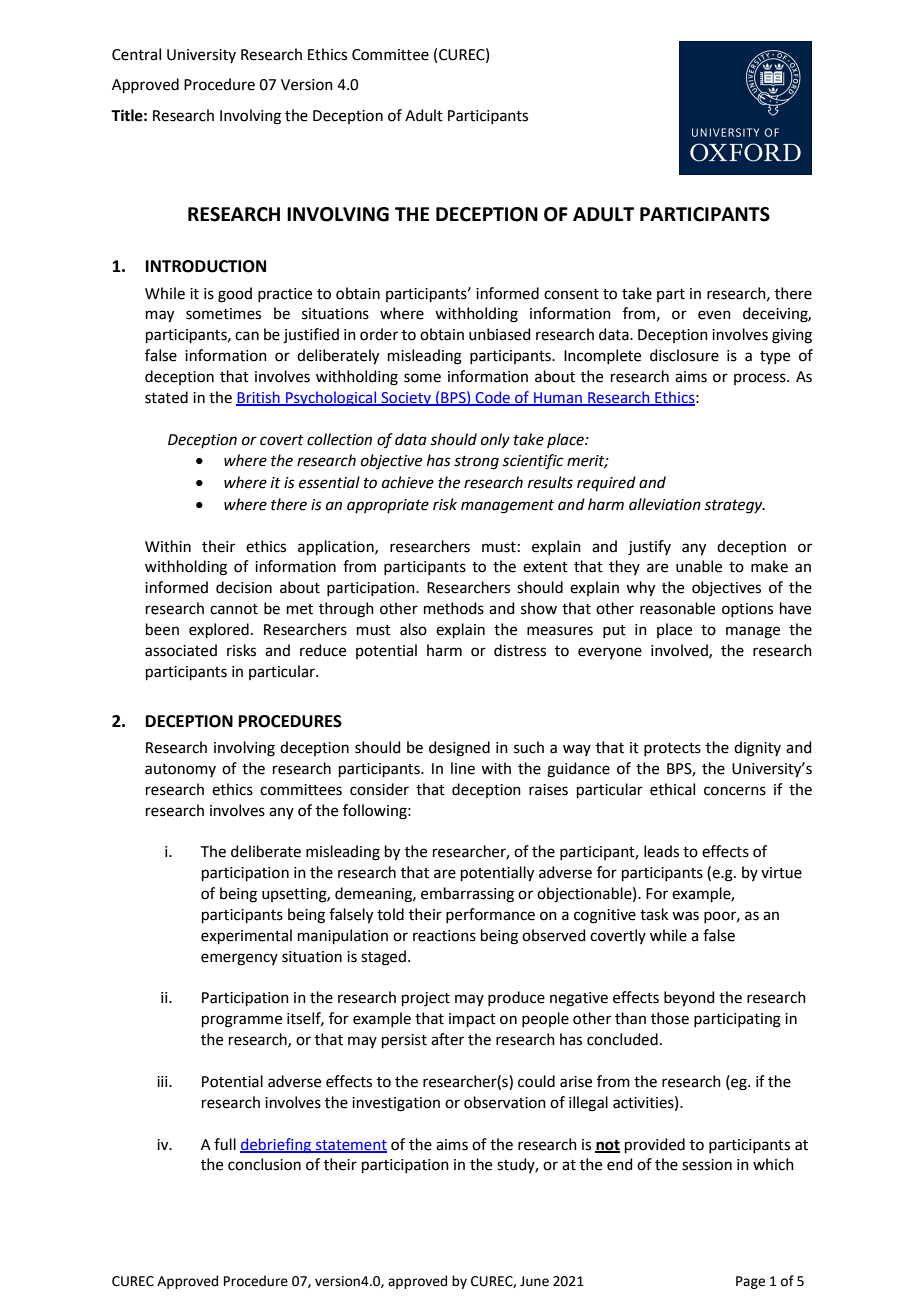 This screenshot has height=1308, width=924. Describe the element at coordinates (534, 1281) in the screenshot. I see `June` at that location.
